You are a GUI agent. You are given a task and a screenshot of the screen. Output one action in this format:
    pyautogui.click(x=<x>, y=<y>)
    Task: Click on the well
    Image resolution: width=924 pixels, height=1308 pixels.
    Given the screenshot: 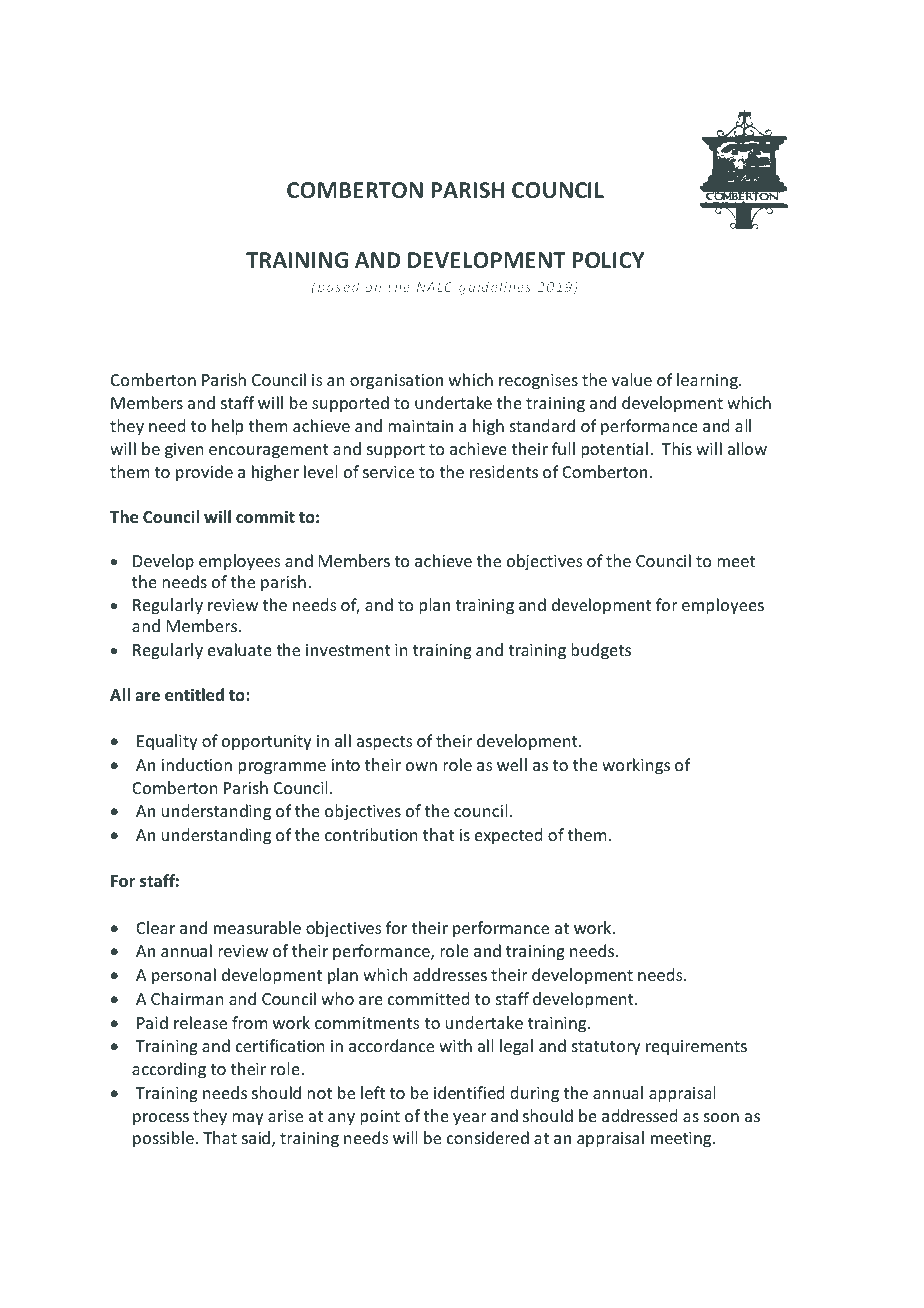 What is the action you would take?
    pyautogui.click(x=512, y=764)
